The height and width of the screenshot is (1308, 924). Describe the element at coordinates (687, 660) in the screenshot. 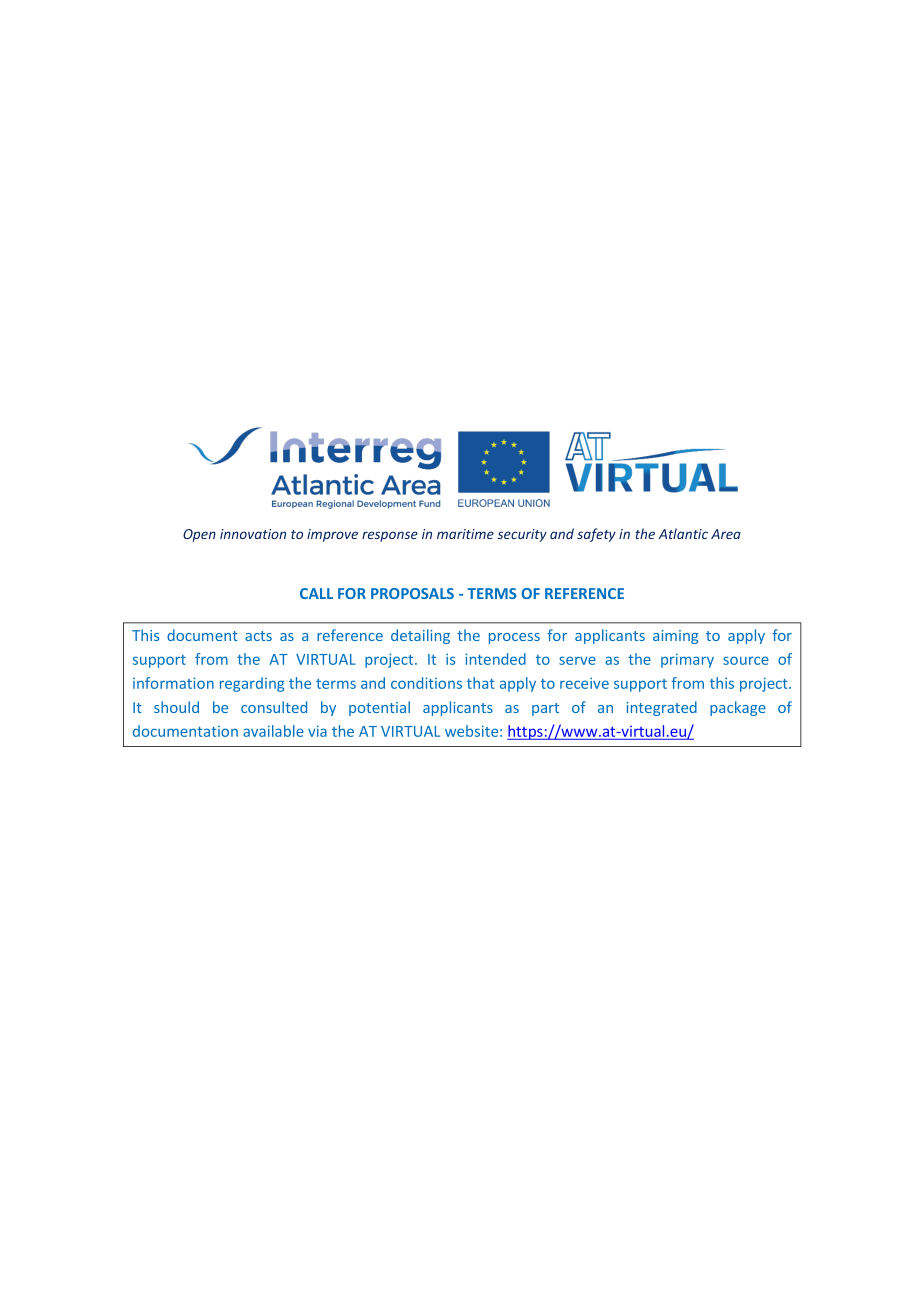

I see `primary` at that location.
